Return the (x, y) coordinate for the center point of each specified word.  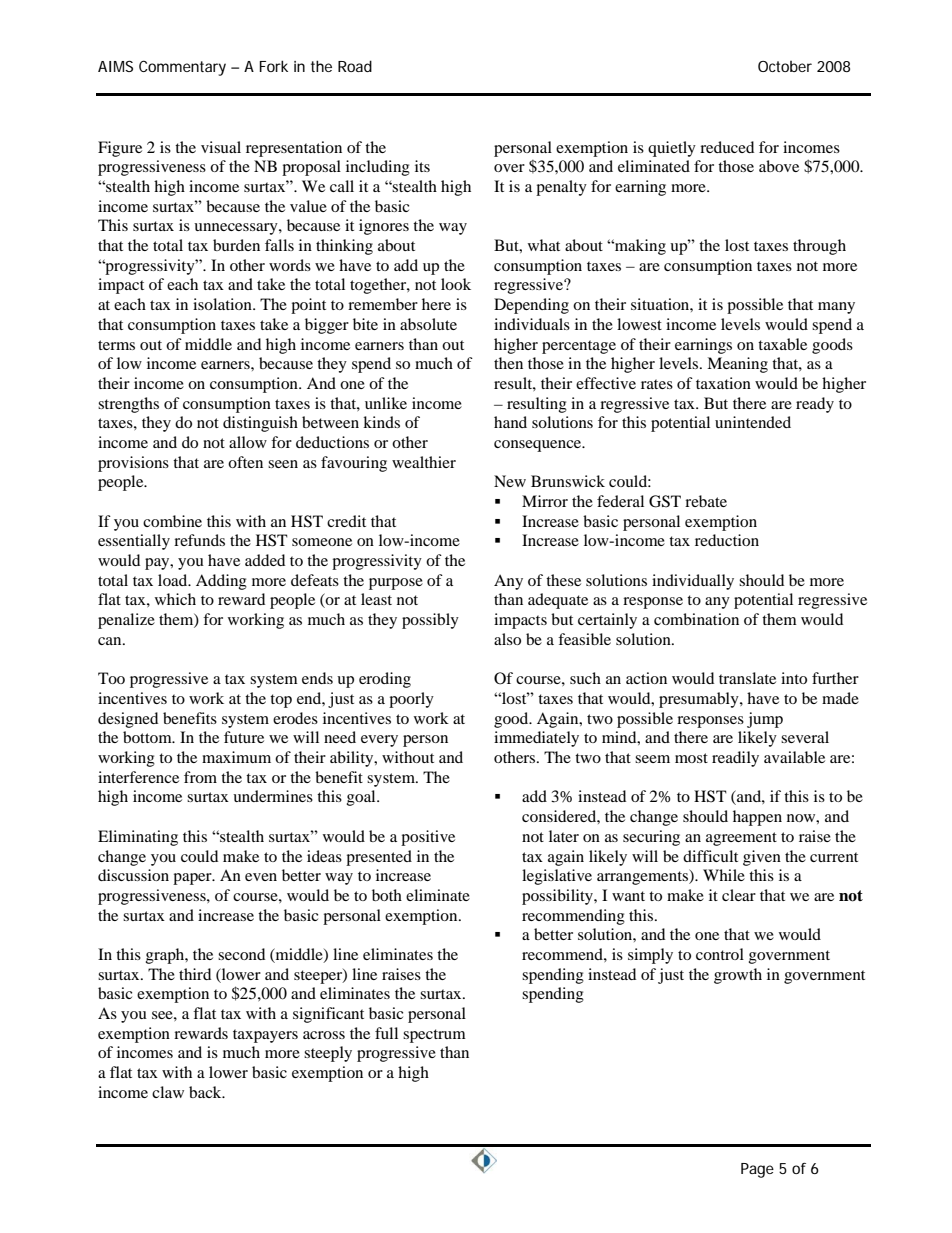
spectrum (434, 1036)
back (206, 1092)
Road (355, 66)
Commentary (182, 68)
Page (757, 1170)
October (785, 66)
